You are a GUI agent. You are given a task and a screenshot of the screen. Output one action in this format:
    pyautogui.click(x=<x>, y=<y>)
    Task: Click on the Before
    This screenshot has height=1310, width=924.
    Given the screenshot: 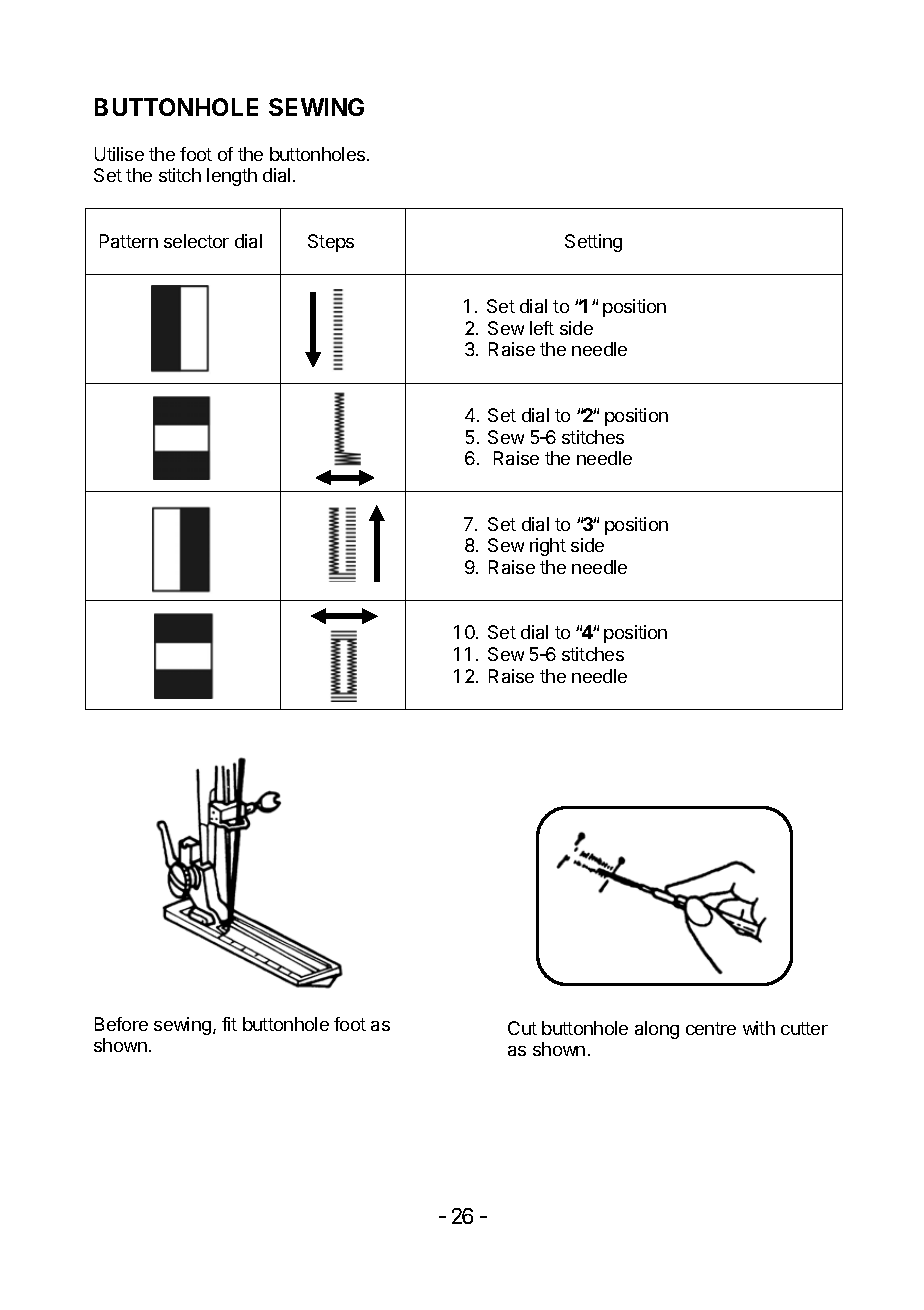 What is the action you would take?
    pyautogui.click(x=121, y=1024)
